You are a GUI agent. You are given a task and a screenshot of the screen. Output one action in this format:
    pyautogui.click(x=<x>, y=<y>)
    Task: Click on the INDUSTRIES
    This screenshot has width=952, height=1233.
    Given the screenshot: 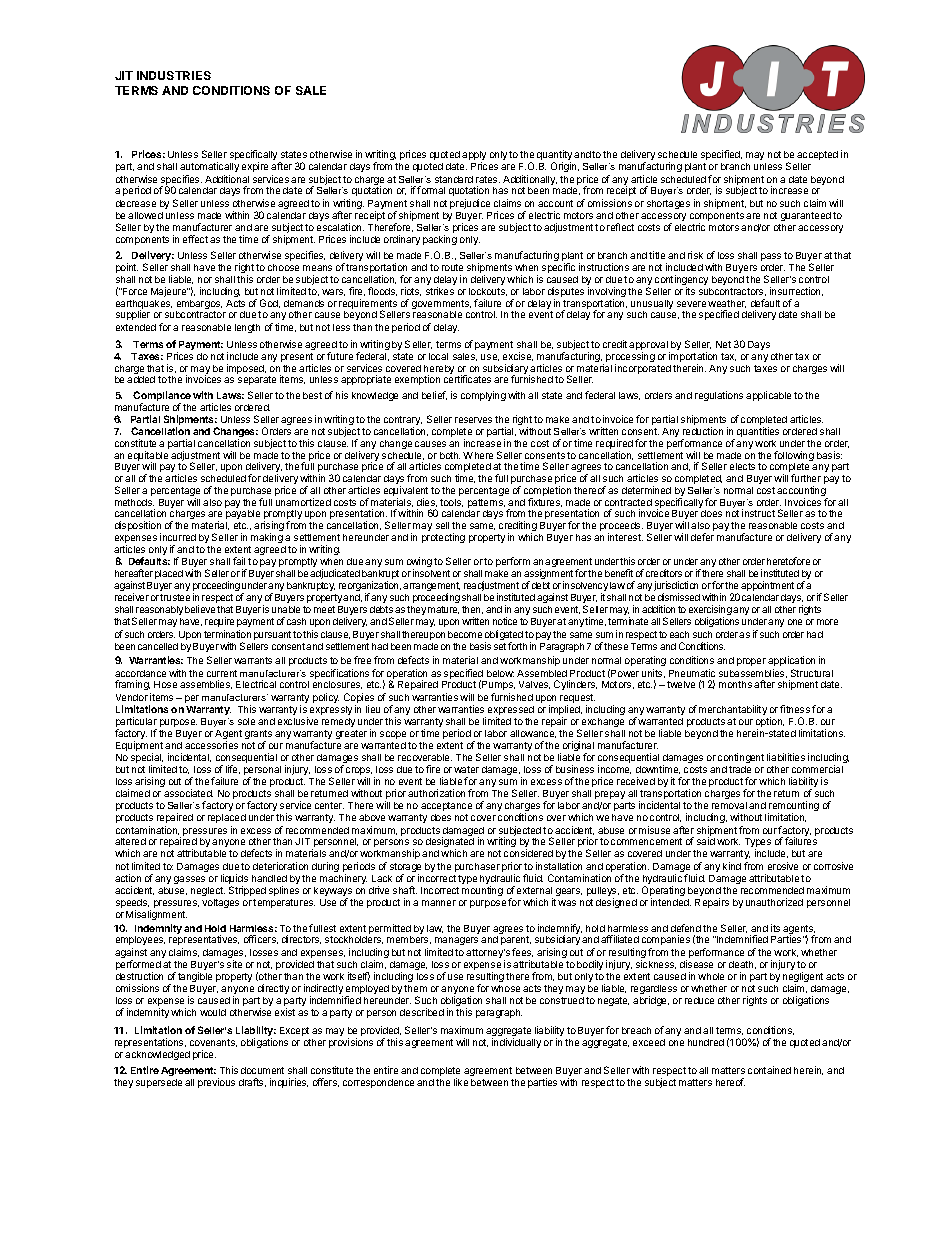 What is the action you would take?
    pyautogui.click(x=174, y=75)
